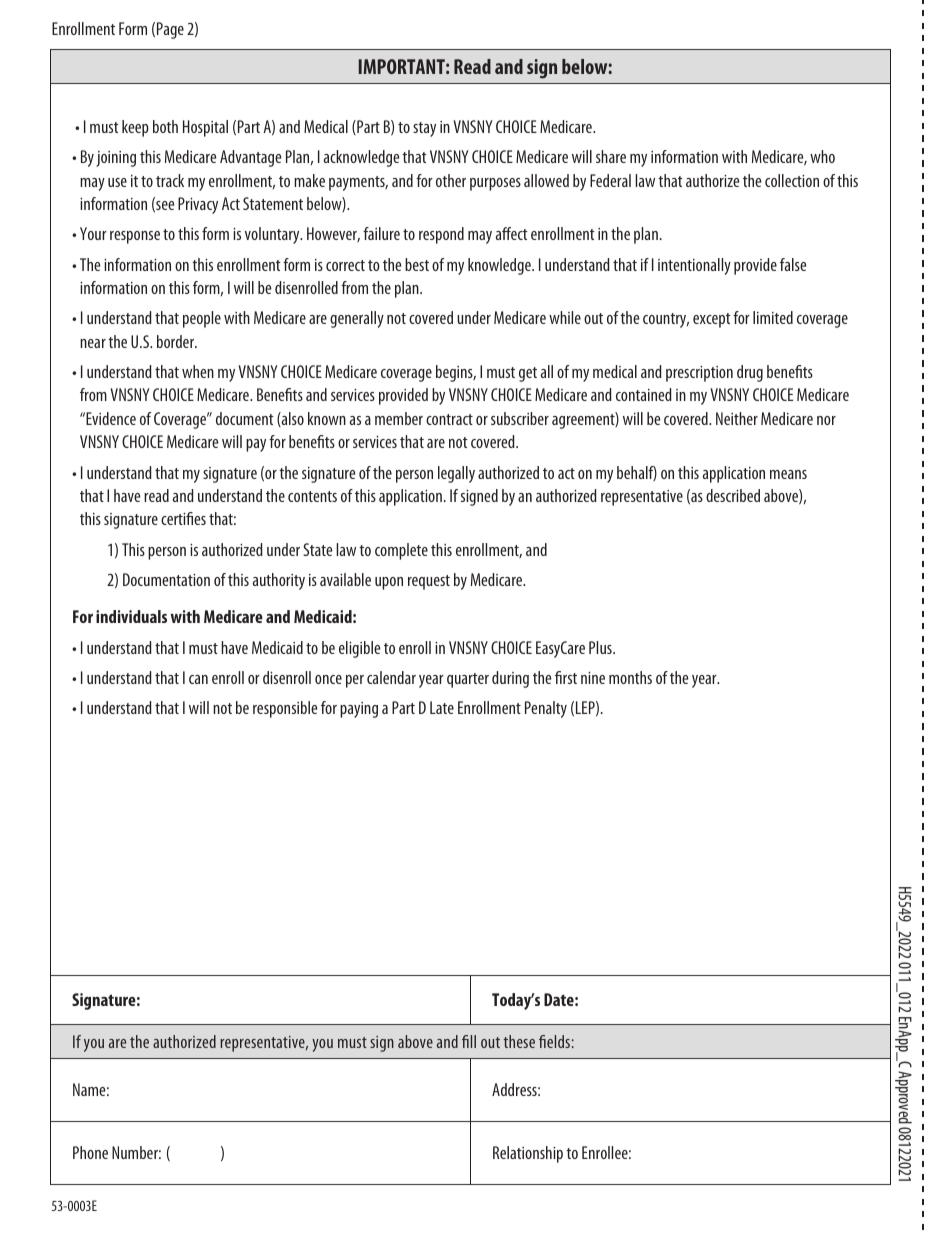 This document has width=952, height=1233. What do you see at coordinates (733, 495) in the document?
I see `described` at bounding box center [733, 495].
